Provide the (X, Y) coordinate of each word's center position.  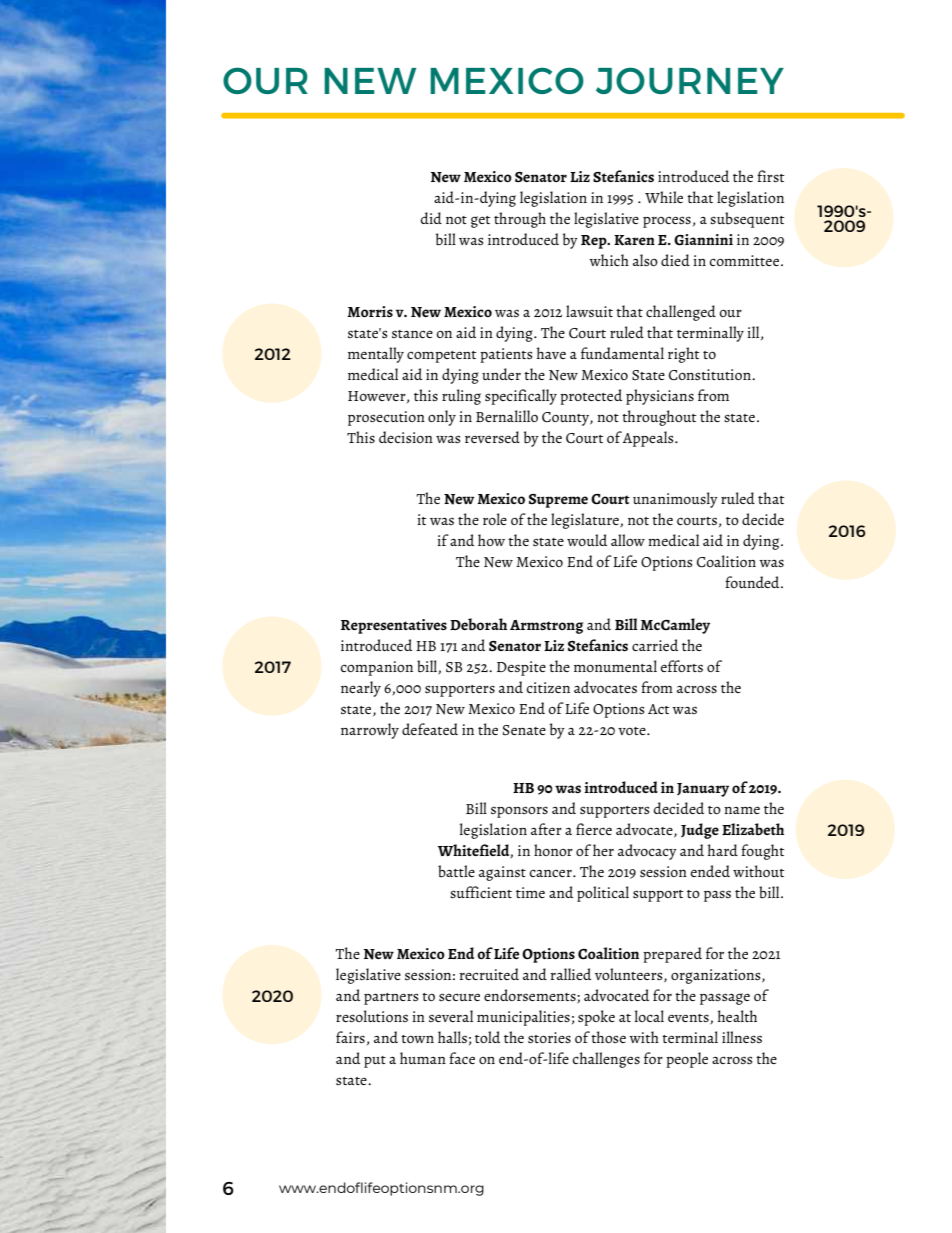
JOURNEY (690, 80)
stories (549, 1037)
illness (742, 1037)
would (587, 540)
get (481, 222)
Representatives (394, 626)
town (417, 1039)
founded (753, 582)
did (431, 218)
